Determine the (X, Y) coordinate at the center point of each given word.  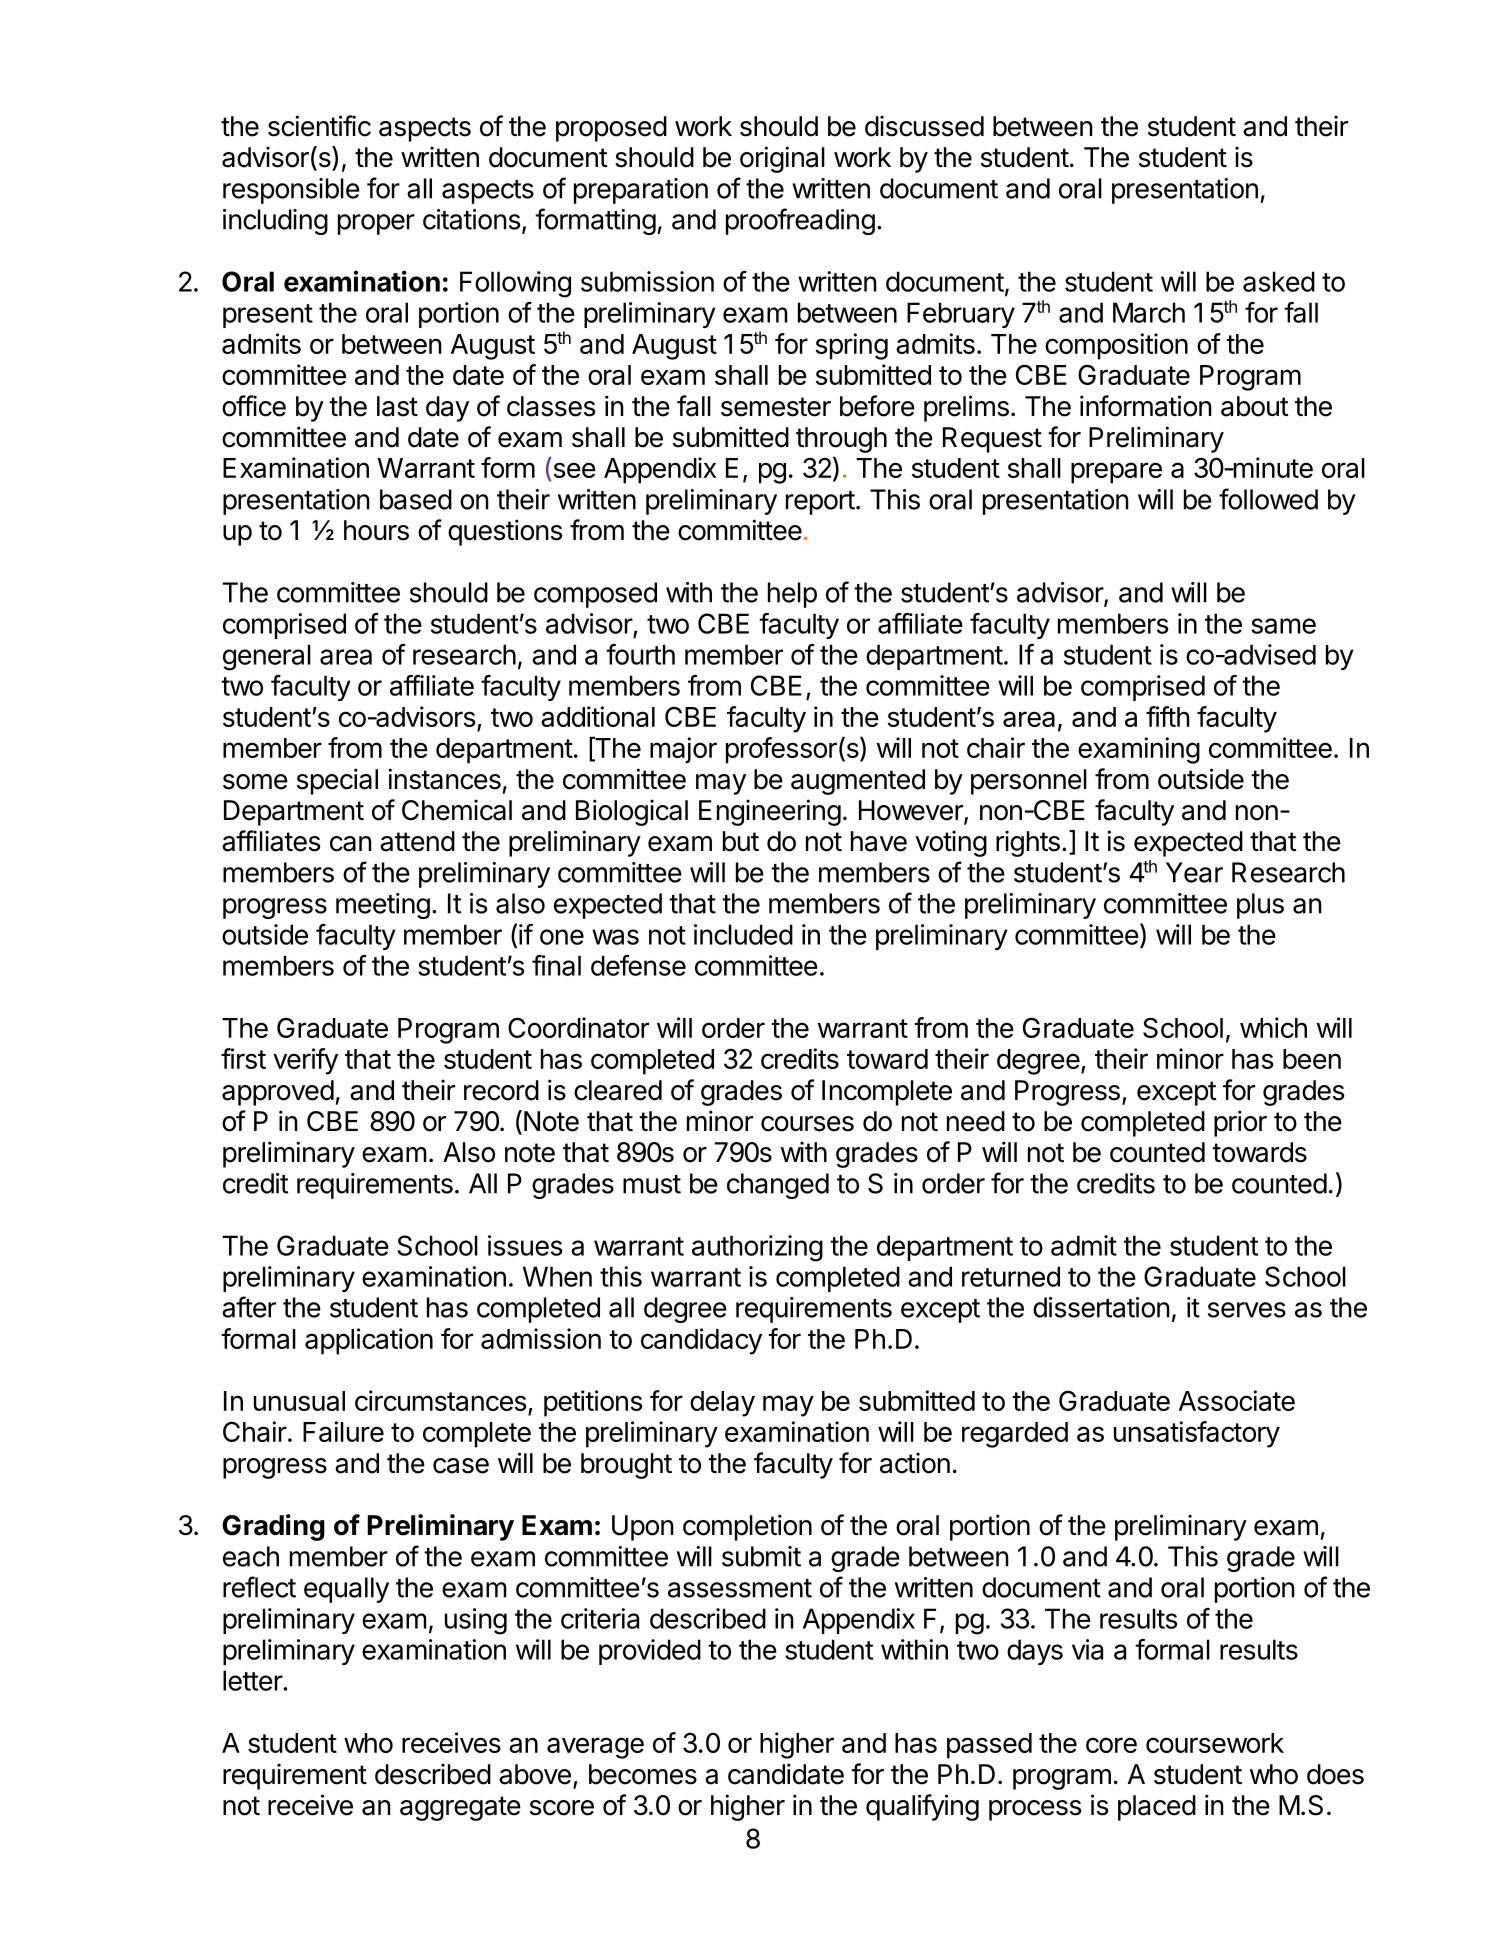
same (1283, 626)
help (792, 595)
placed (1157, 1808)
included (743, 934)
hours (376, 530)
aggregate (460, 1808)
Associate (1237, 1400)
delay (722, 1404)
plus (1260, 906)
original (782, 159)
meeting (383, 906)
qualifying (922, 1807)
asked (1279, 281)
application (369, 1341)
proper (376, 224)
